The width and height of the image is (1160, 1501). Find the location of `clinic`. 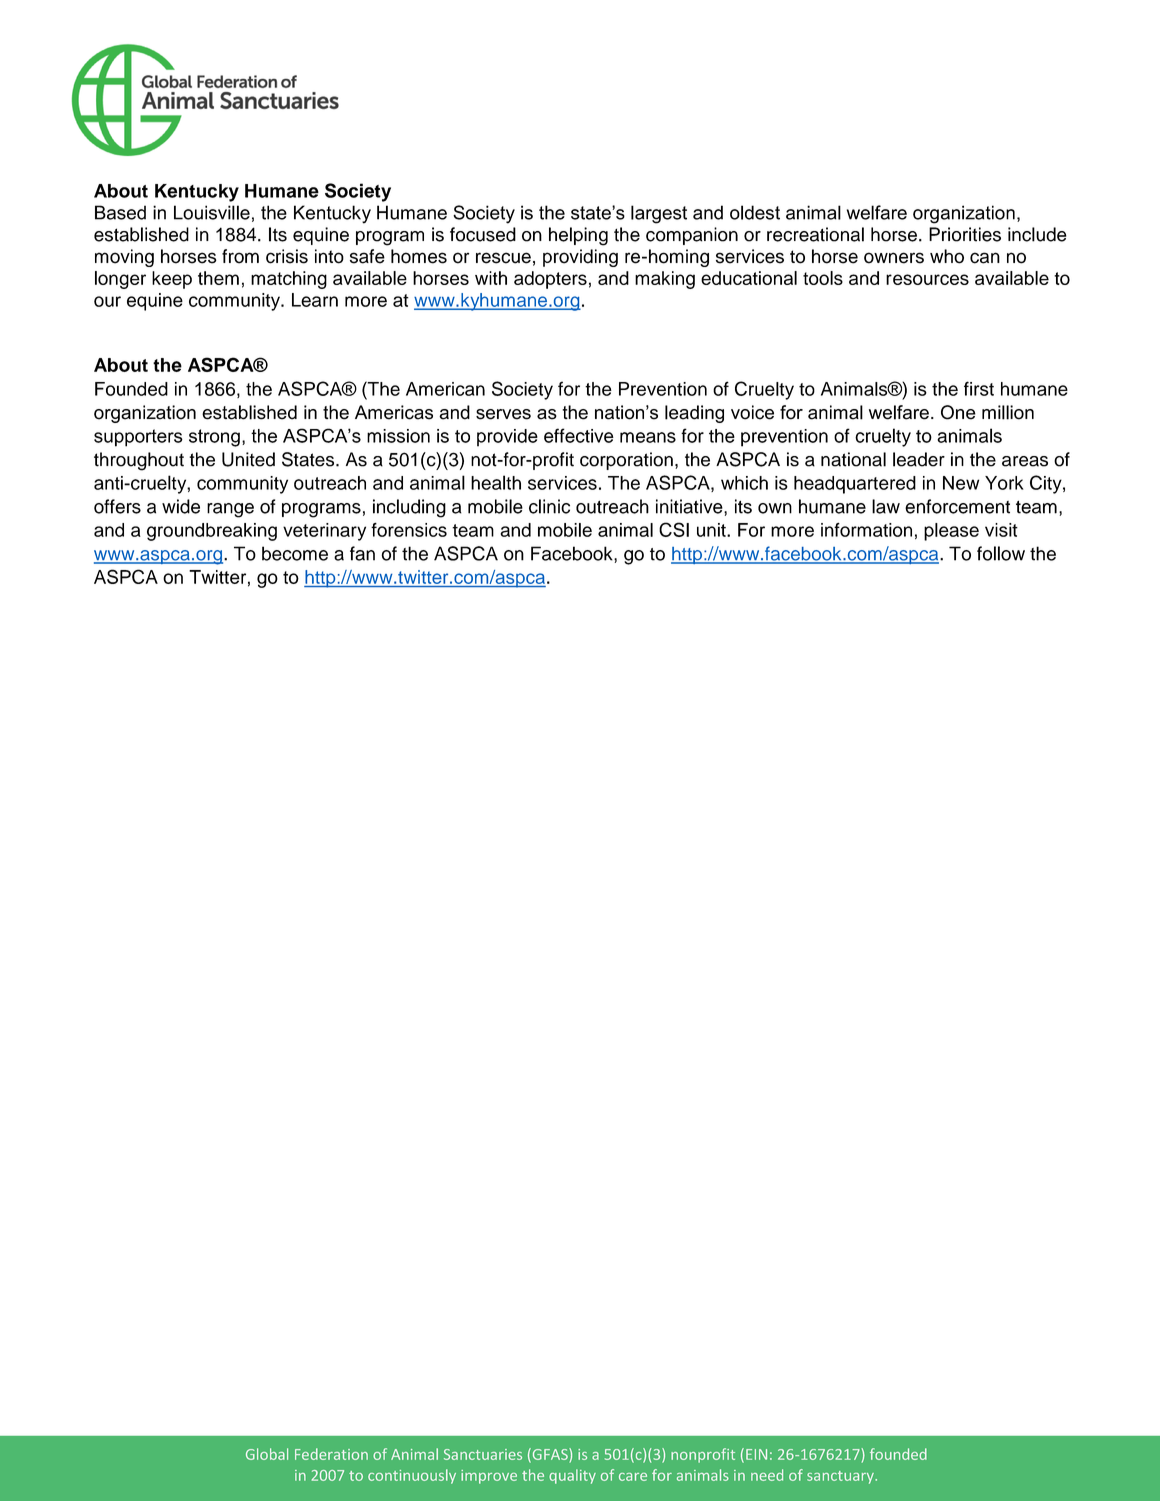

clinic is located at coordinates (549, 506).
